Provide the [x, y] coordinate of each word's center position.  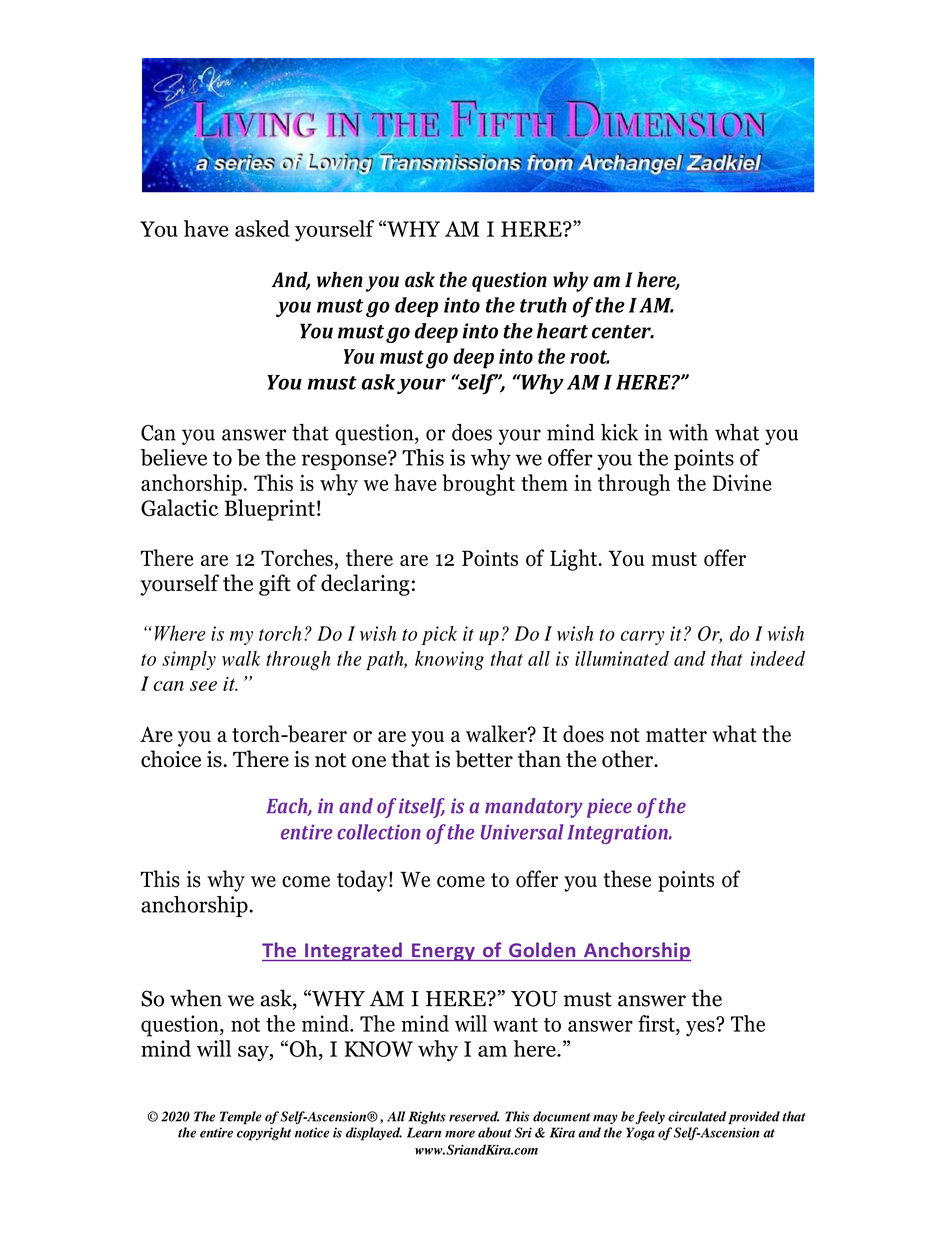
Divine [742, 482]
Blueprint [269, 510]
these [627, 879]
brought [478, 485]
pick [439, 635]
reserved [474, 1116]
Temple [241, 1118]
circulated [697, 1116]
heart [562, 331]
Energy [443, 952]
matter [676, 735]
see [203, 686]
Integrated [353, 951]
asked [262, 228]
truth [543, 305]
